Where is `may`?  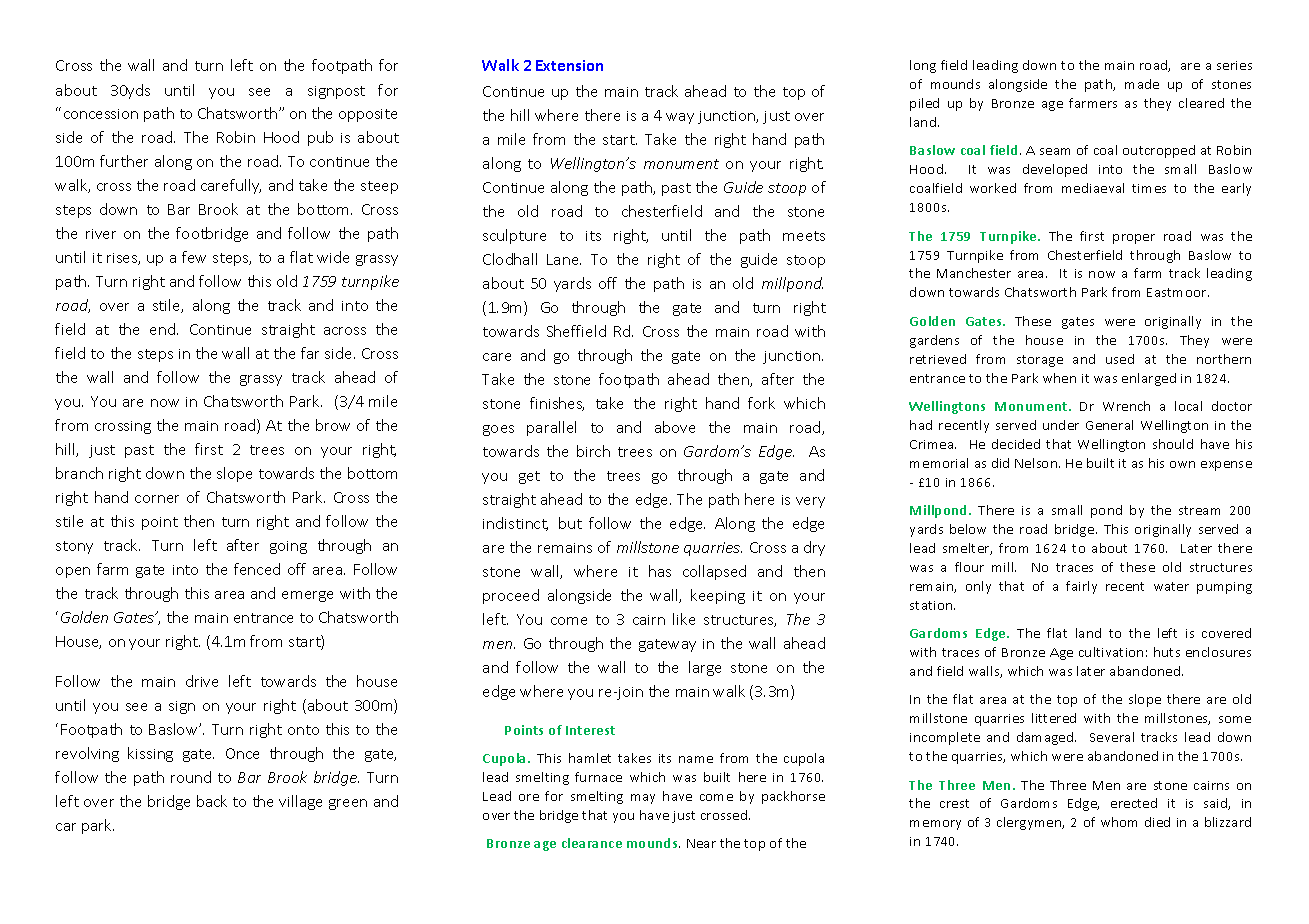
may is located at coordinates (643, 799).
